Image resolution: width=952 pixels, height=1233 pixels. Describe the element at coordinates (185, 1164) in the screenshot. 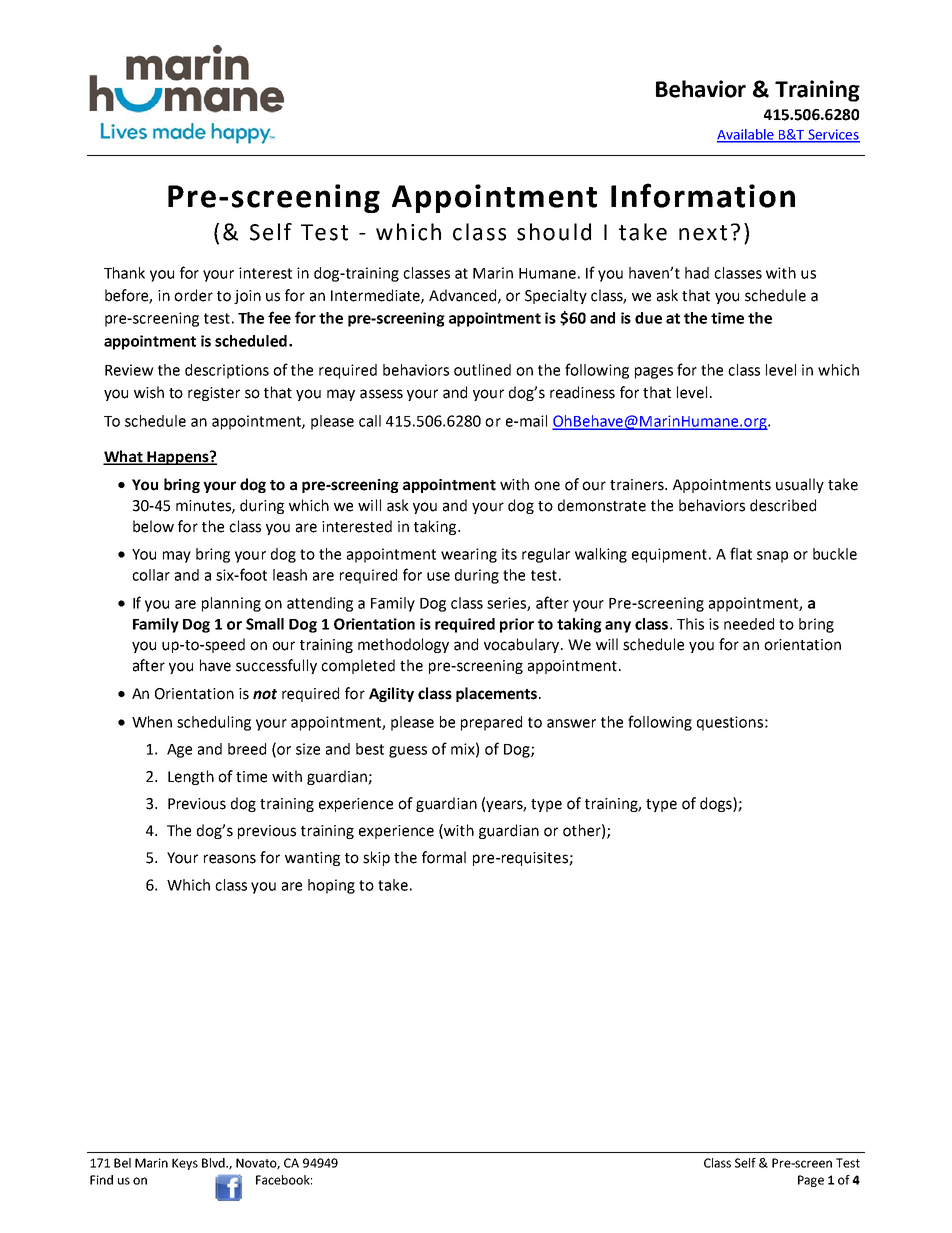

I see `Keys` at that location.
